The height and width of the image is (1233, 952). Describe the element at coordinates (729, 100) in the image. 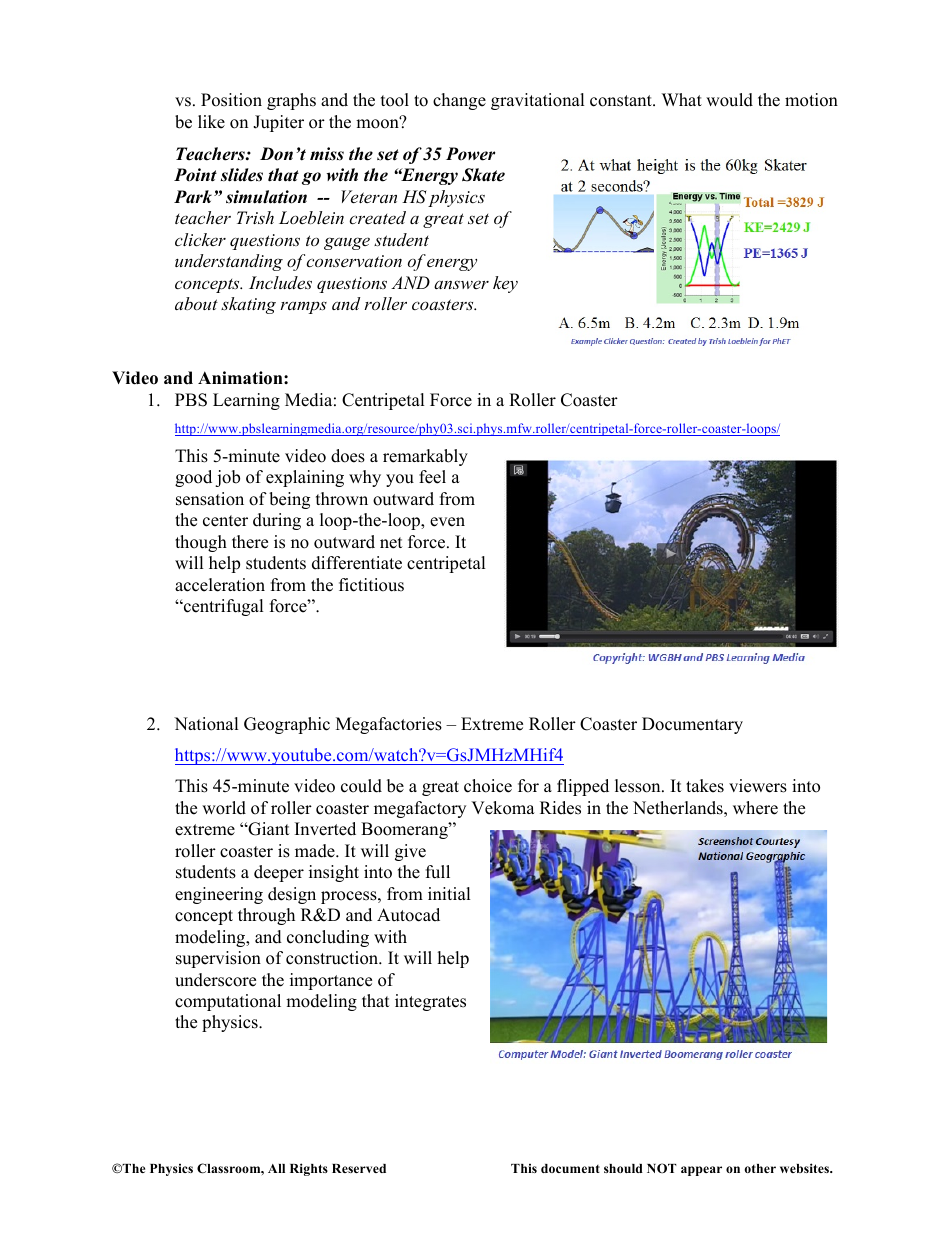

I see `would` at that location.
